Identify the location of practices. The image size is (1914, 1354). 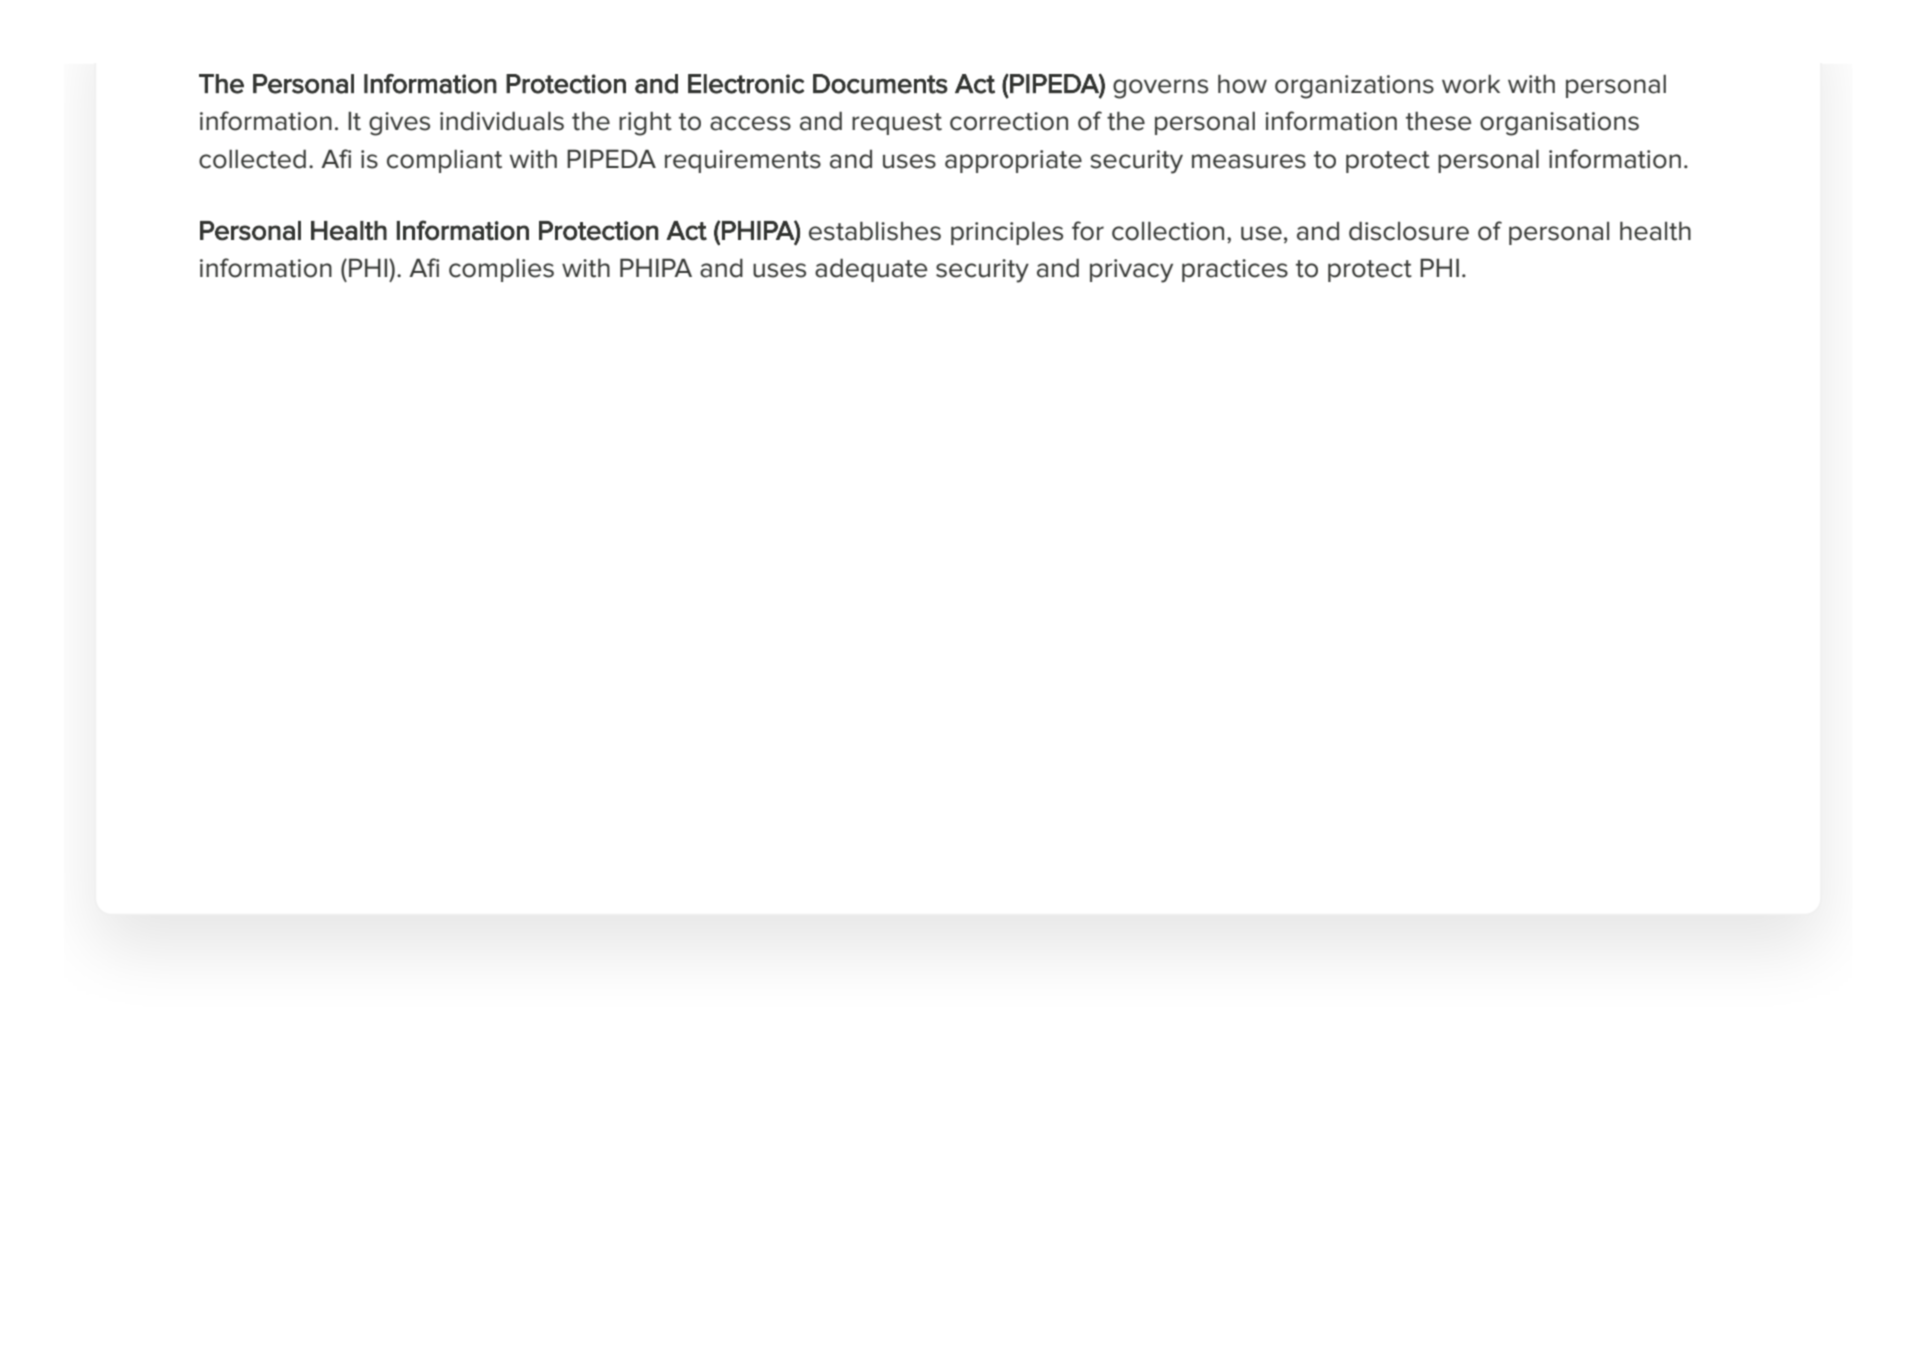
(1235, 270).
